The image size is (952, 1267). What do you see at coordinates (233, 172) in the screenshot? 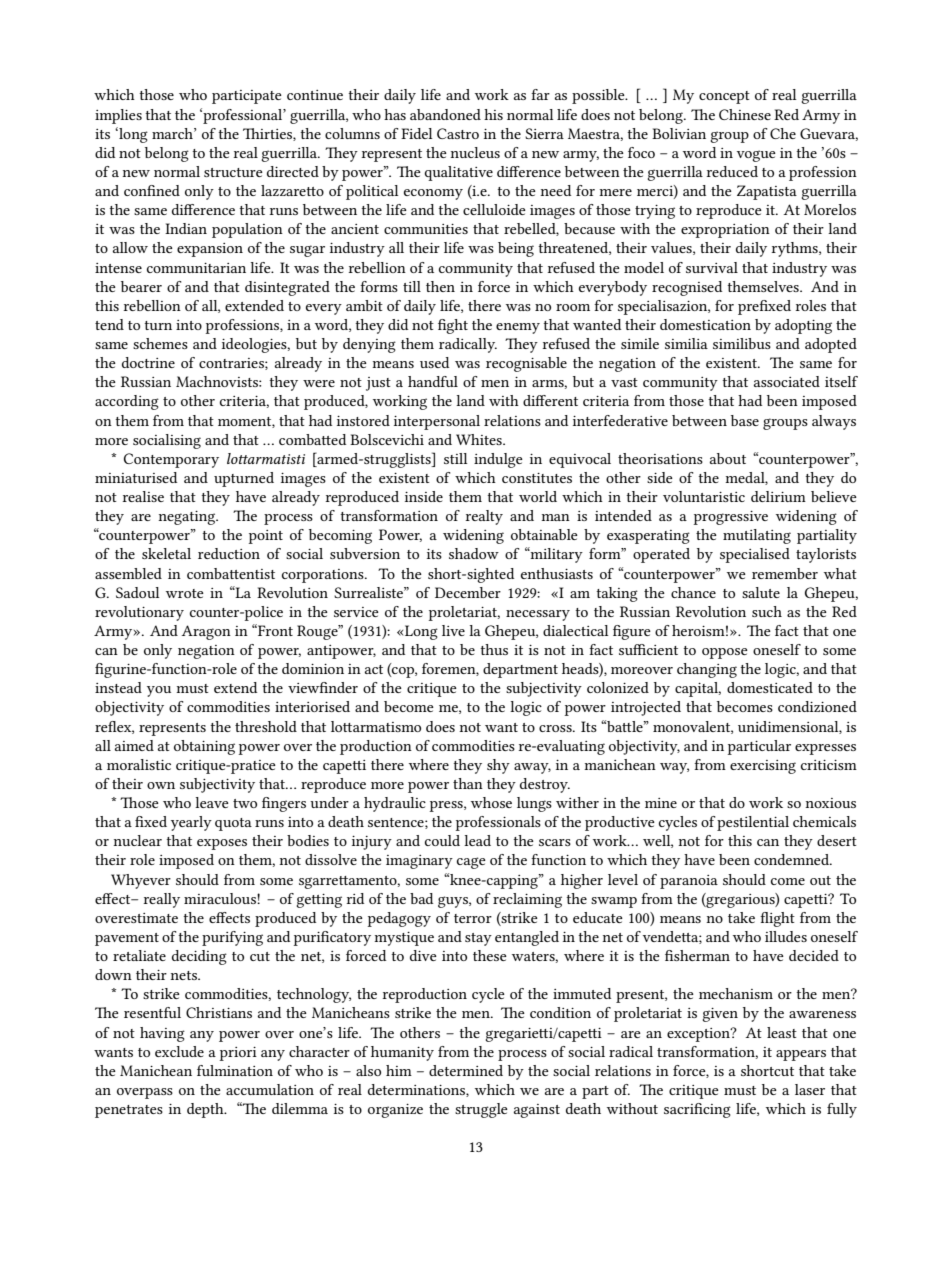
I see `structure` at bounding box center [233, 172].
